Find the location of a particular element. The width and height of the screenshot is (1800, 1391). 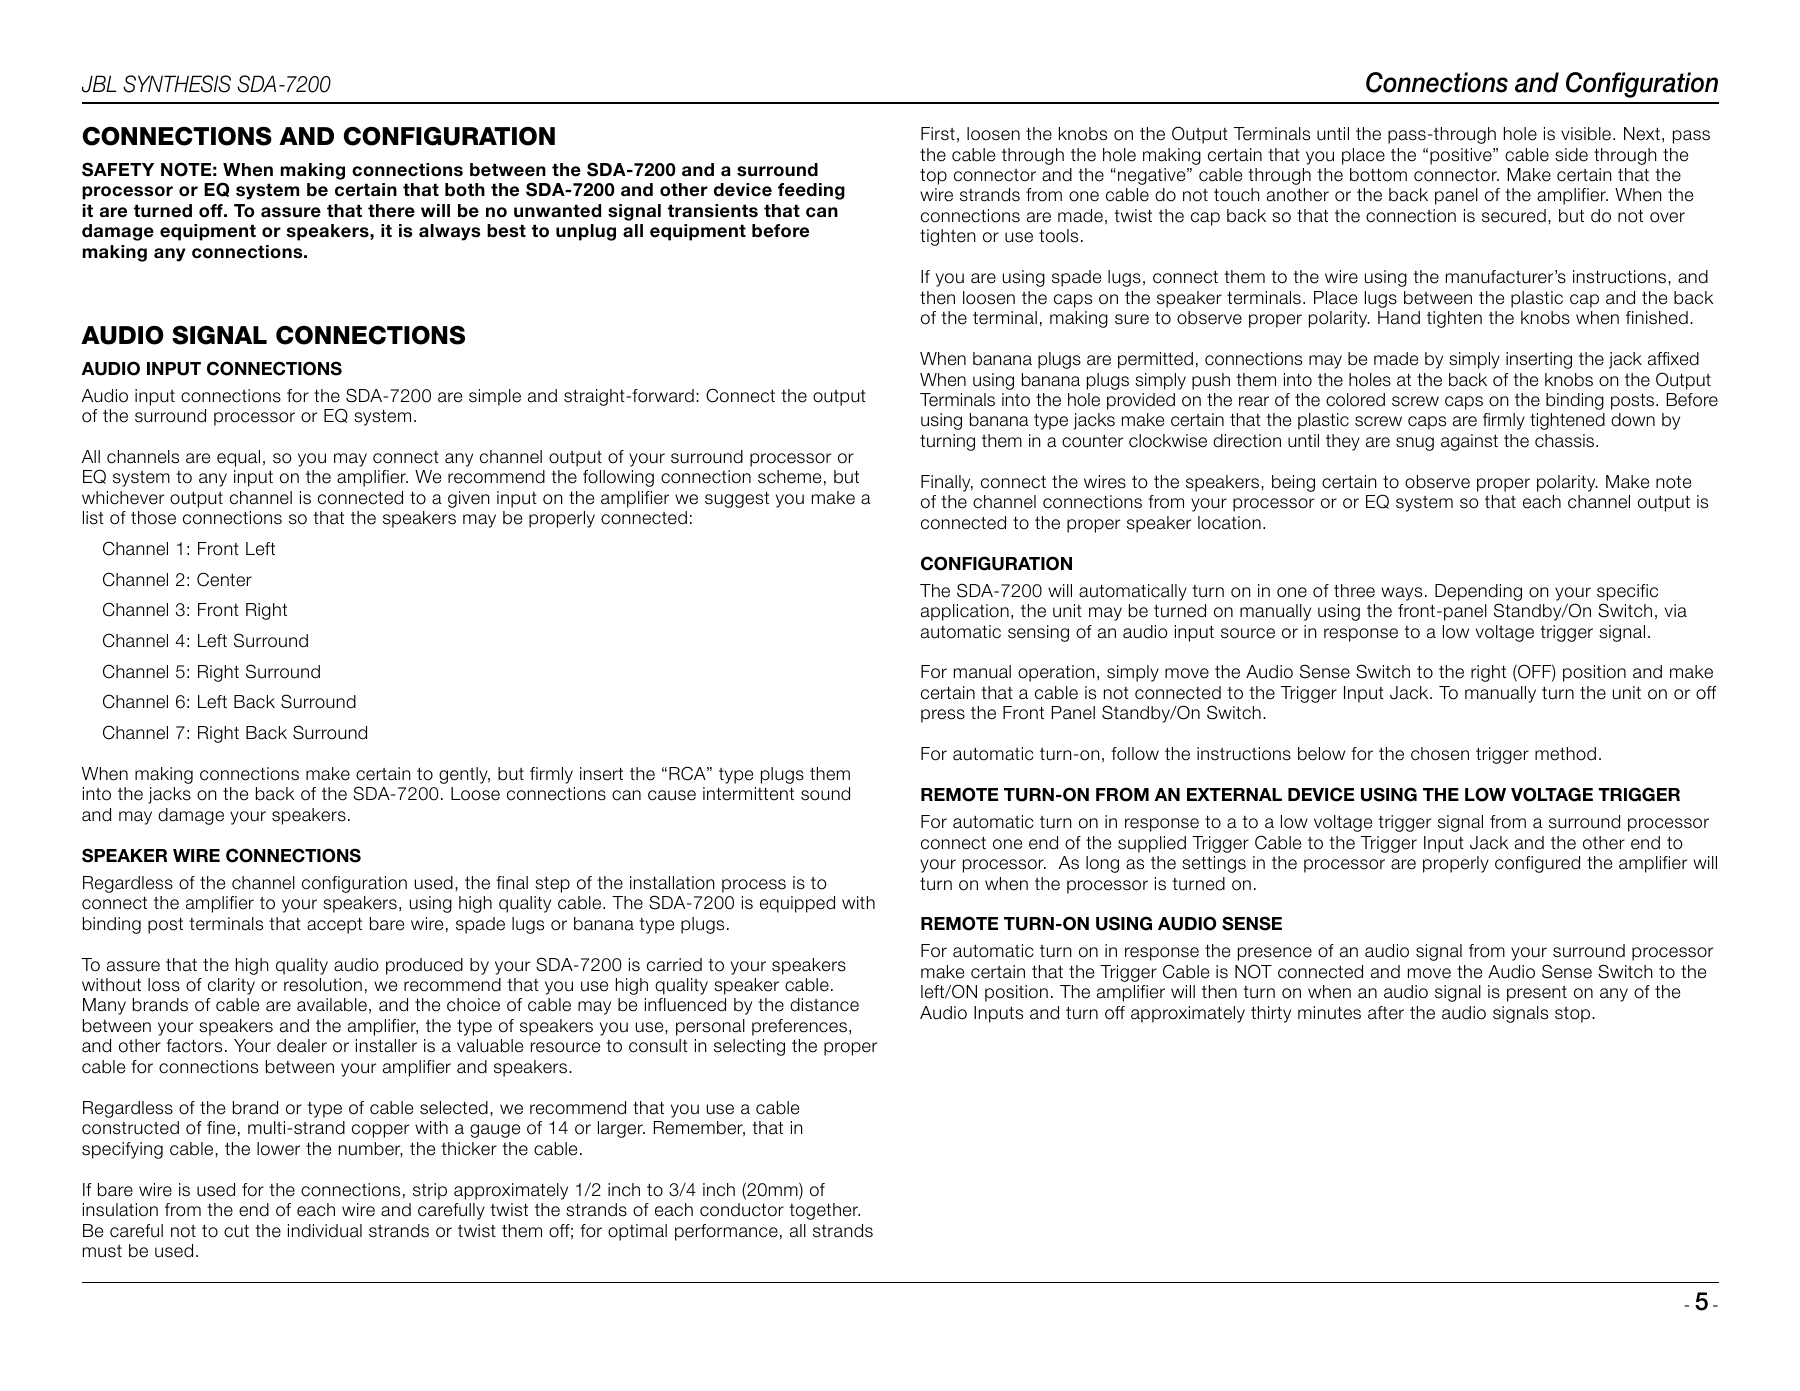

accept is located at coordinates (334, 925).
